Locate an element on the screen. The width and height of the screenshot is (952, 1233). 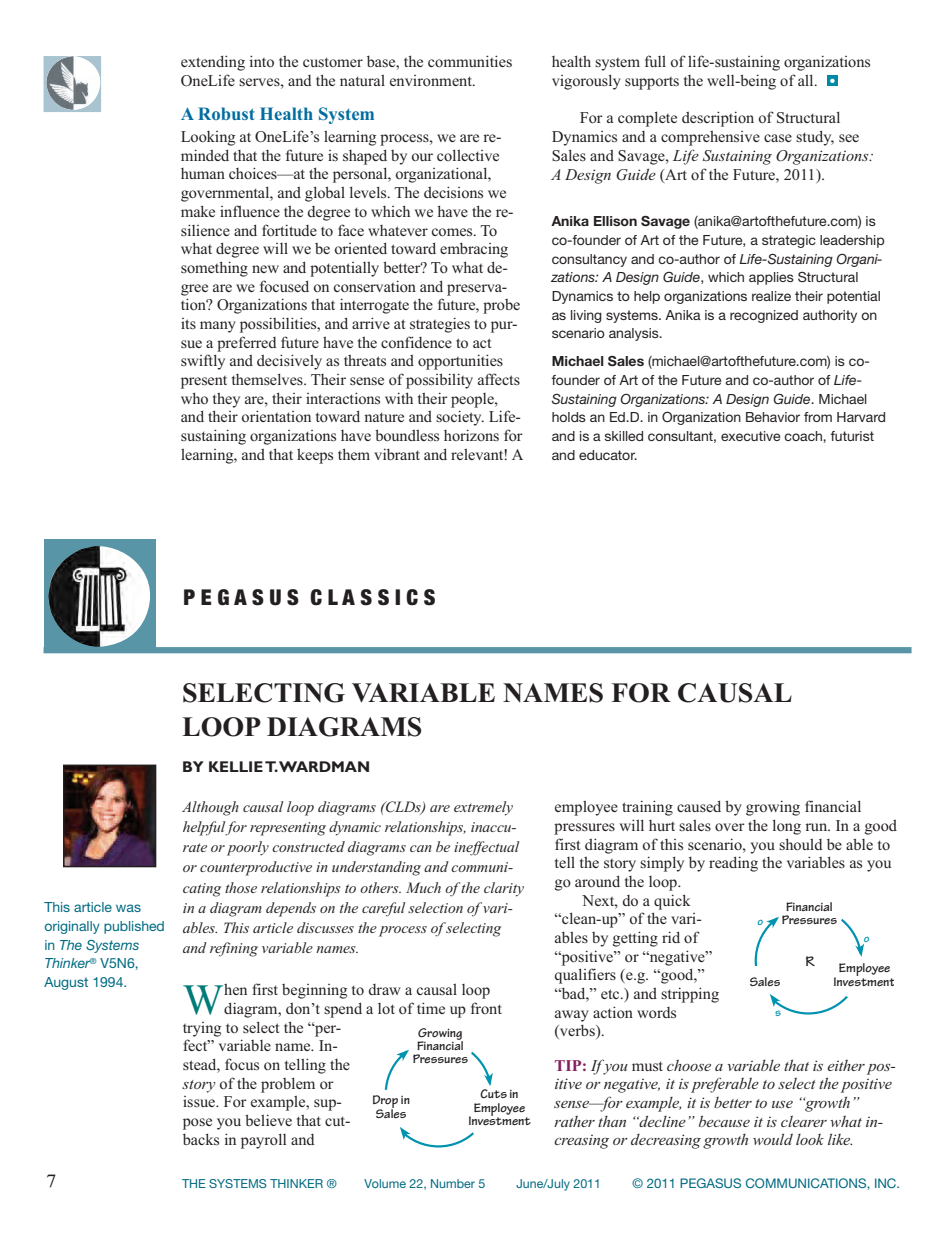
vibrant is located at coordinates (397, 454).
